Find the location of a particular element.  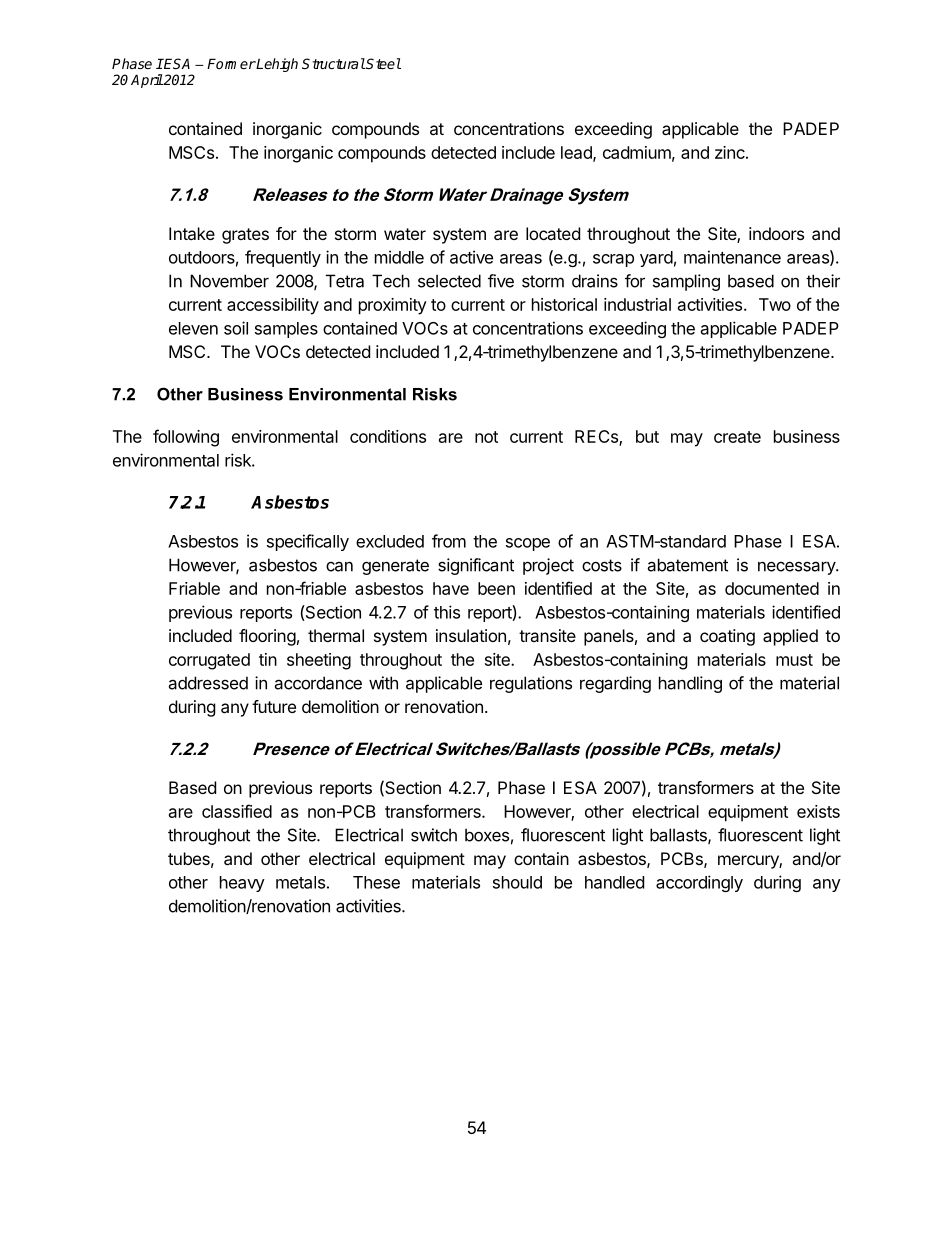

not is located at coordinates (486, 437).
